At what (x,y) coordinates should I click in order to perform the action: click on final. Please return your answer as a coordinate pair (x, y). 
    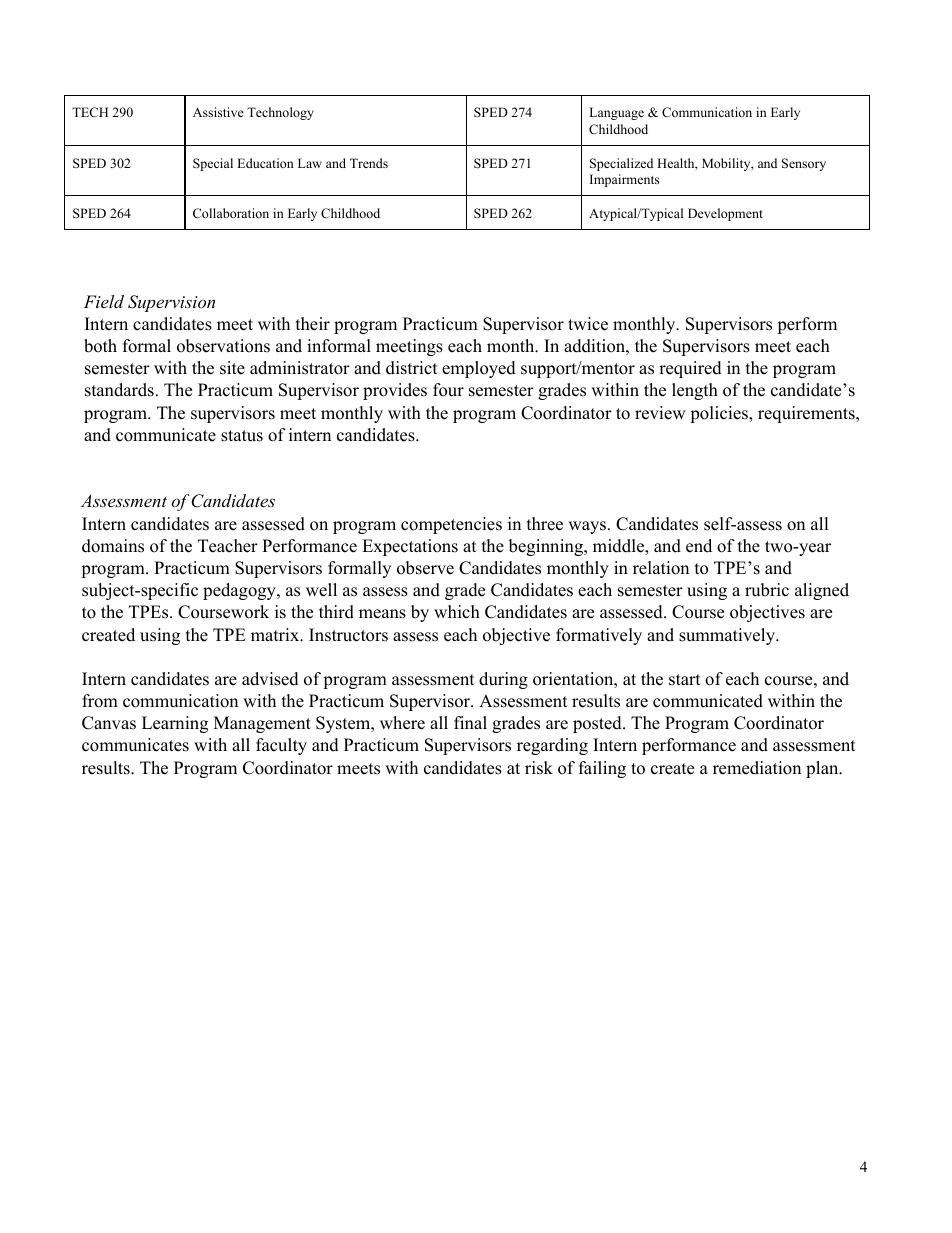
    Looking at the image, I should click on (470, 722).
